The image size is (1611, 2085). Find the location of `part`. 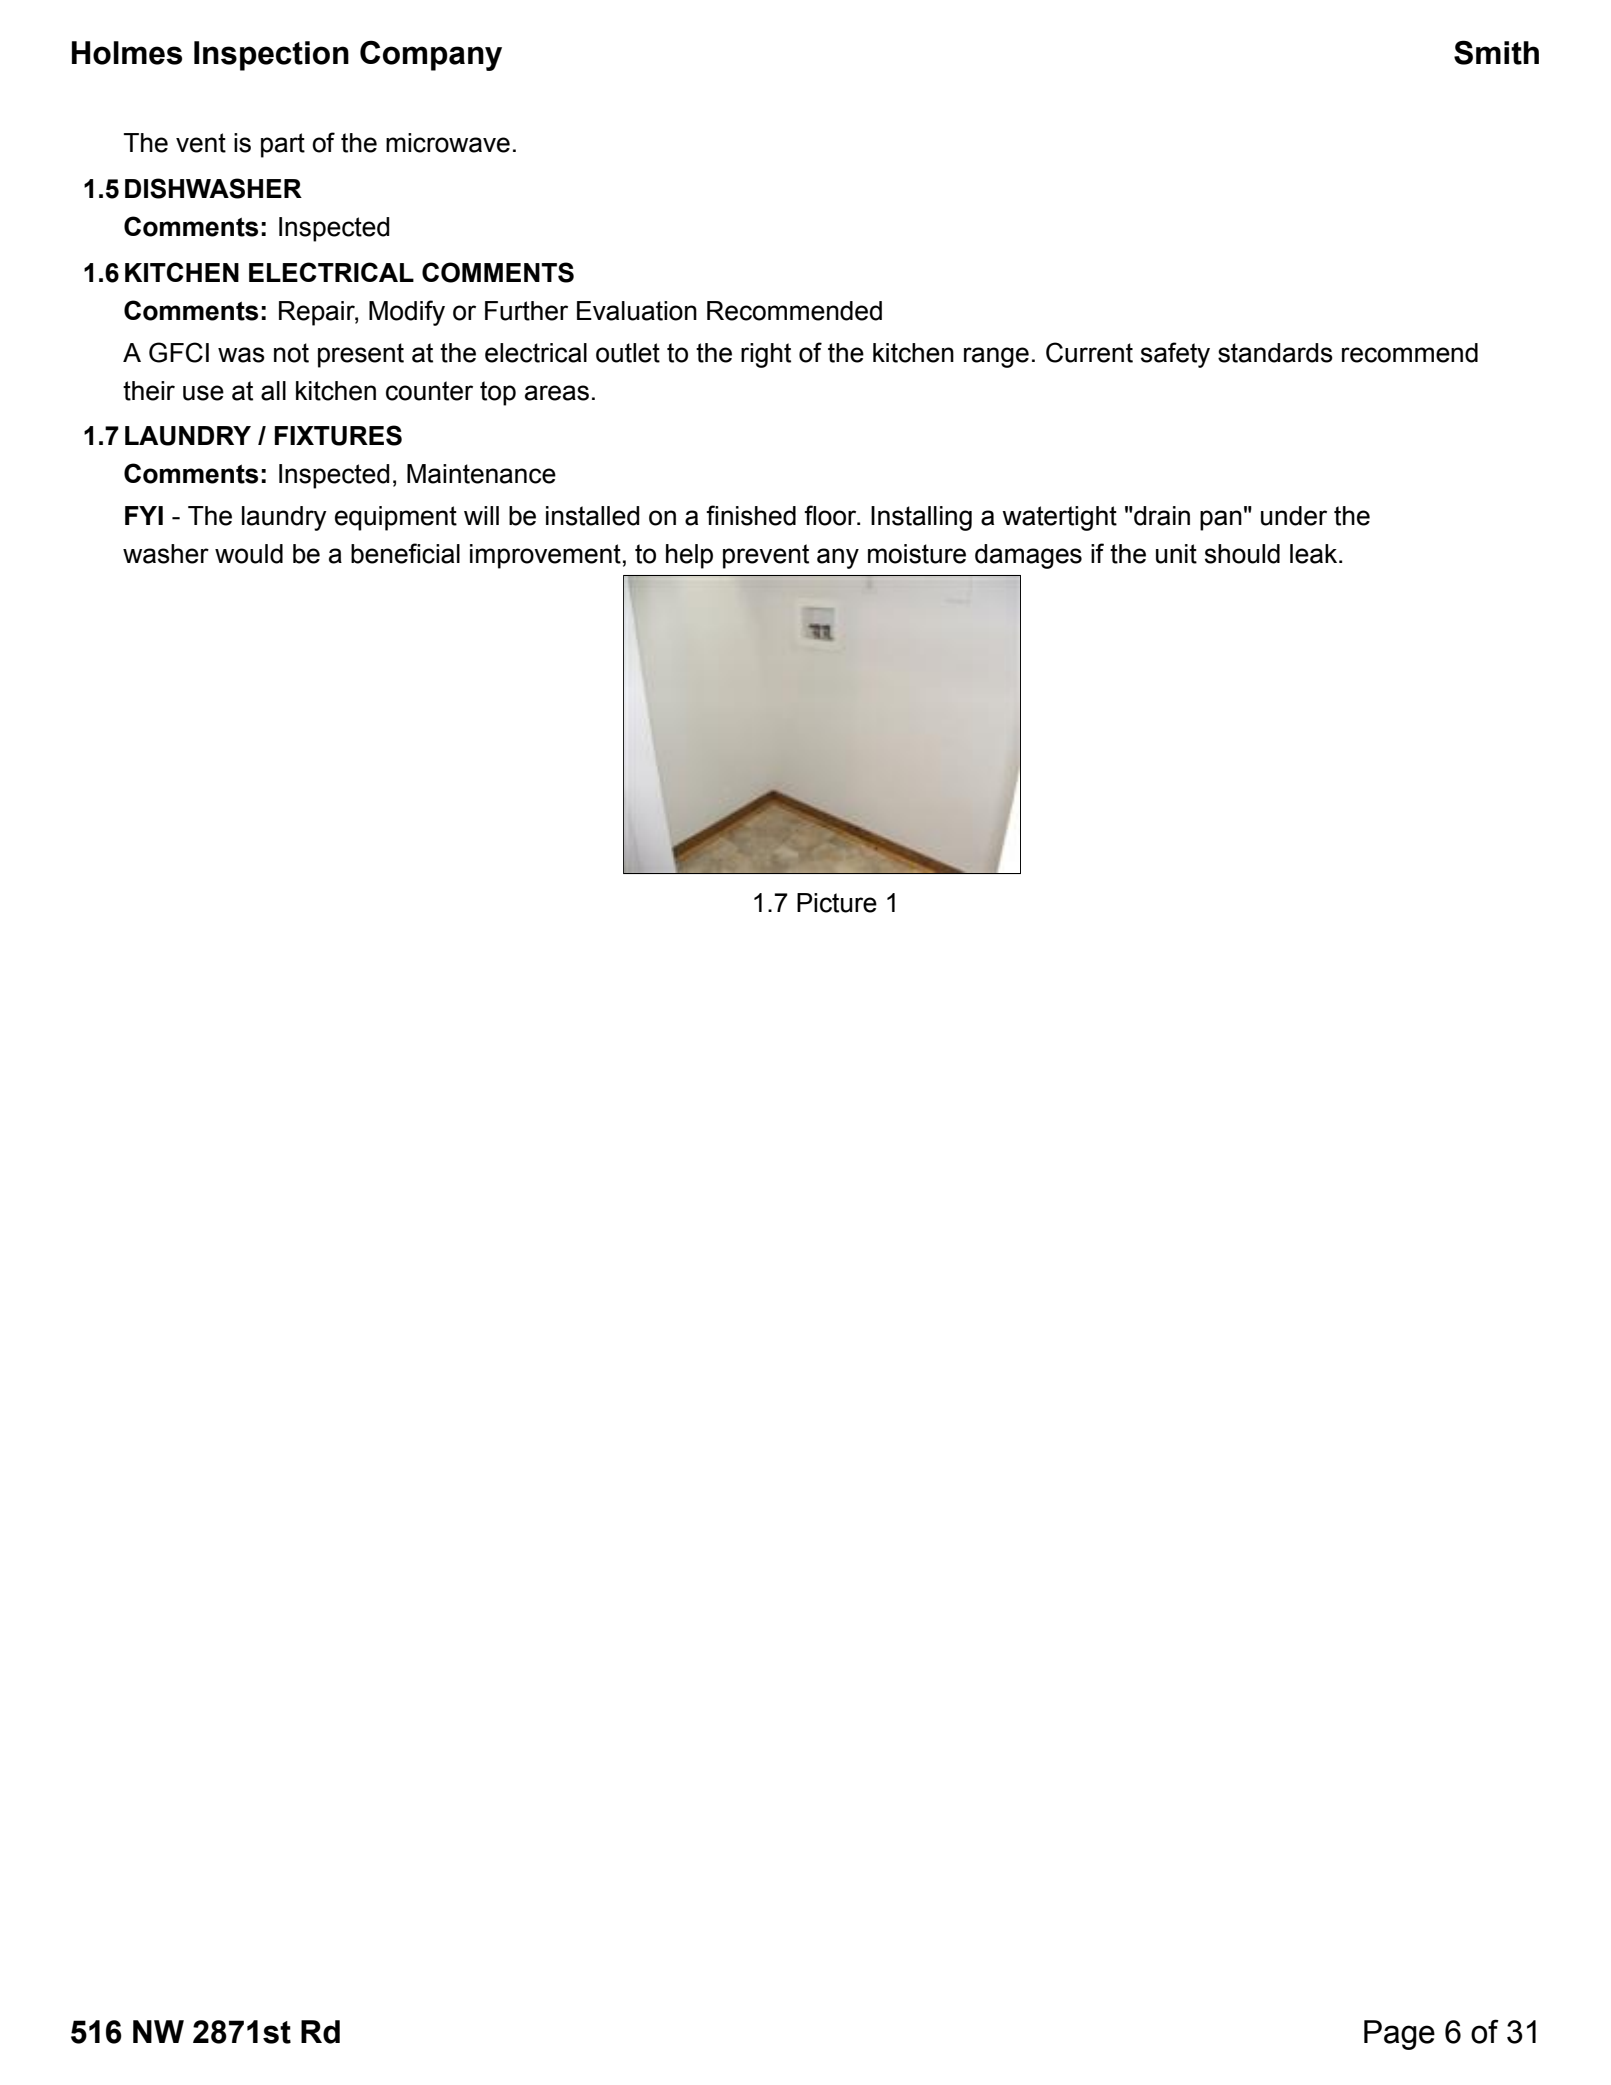

part is located at coordinates (283, 145).
